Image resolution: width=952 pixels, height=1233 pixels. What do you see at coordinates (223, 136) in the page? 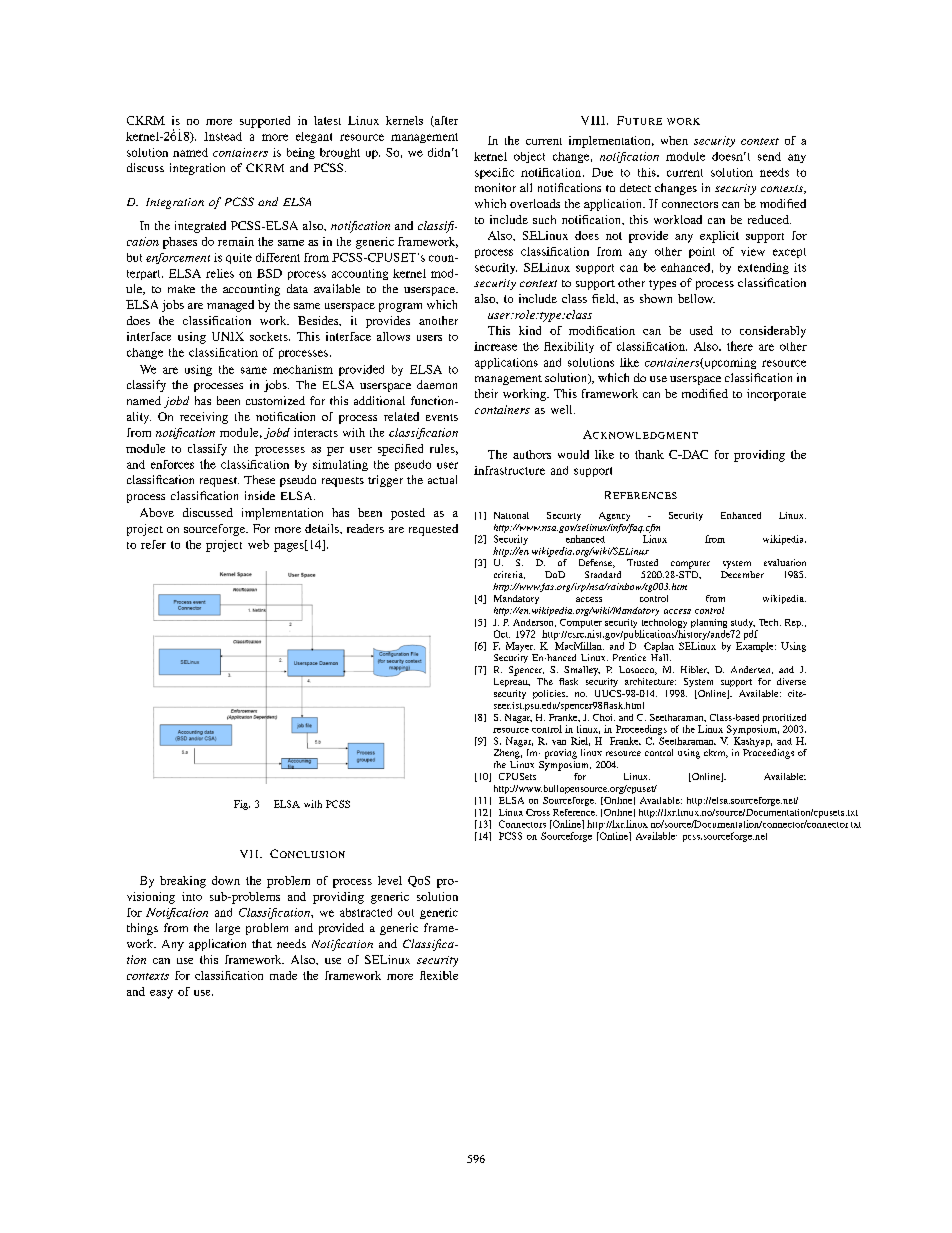
I see `Instead` at bounding box center [223, 136].
